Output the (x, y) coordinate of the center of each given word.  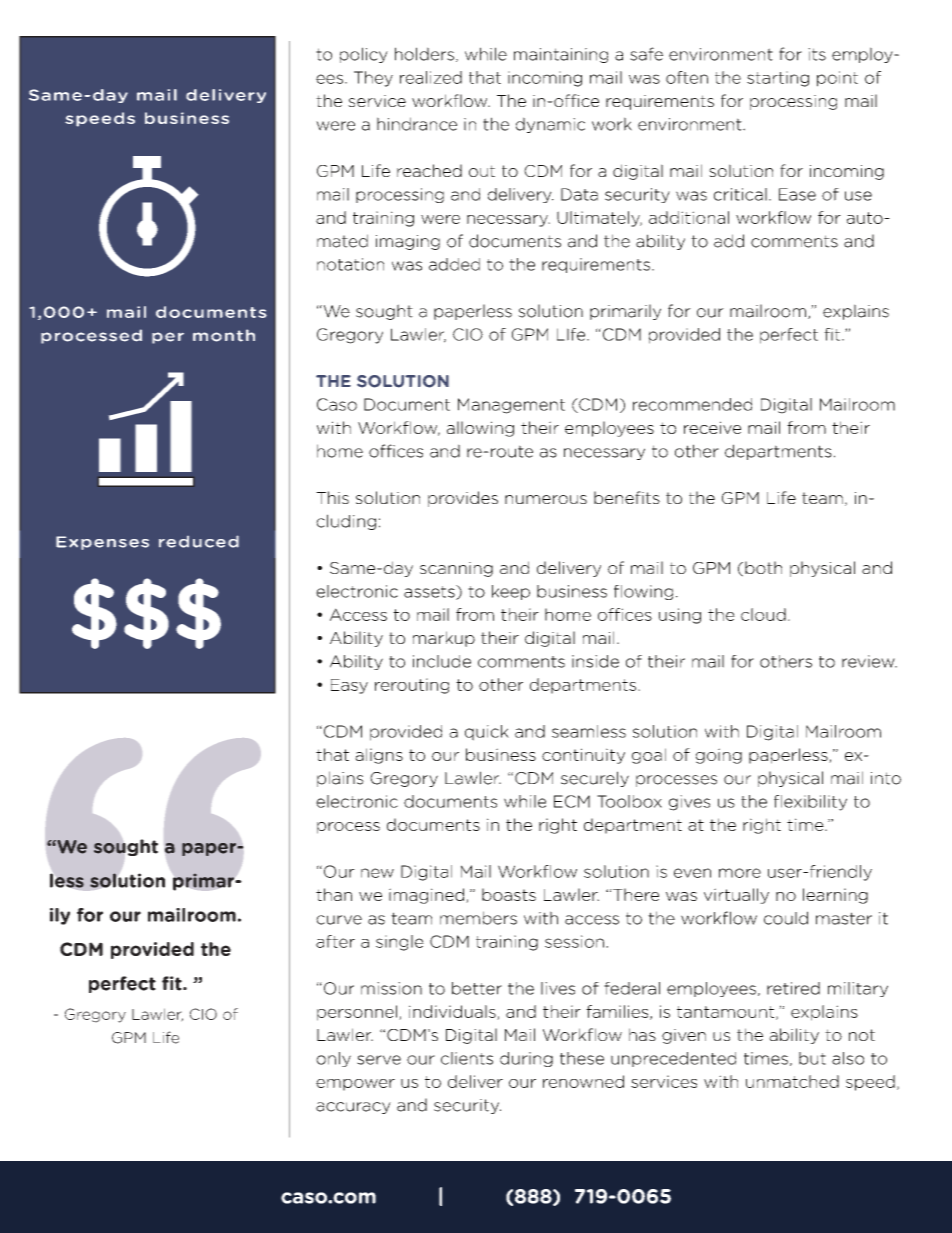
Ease (797, 194)
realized (431, 77)
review (869, 661)
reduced (199, 541)
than (334, 894)
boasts (509, 894)
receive (712, 427)
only (333, 1059)
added (454, 264)
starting (778, 79)
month (224, 335)
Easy (349, 686)
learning (835, 896)
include (442, 661)
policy (364, 55)
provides (463, 499)
